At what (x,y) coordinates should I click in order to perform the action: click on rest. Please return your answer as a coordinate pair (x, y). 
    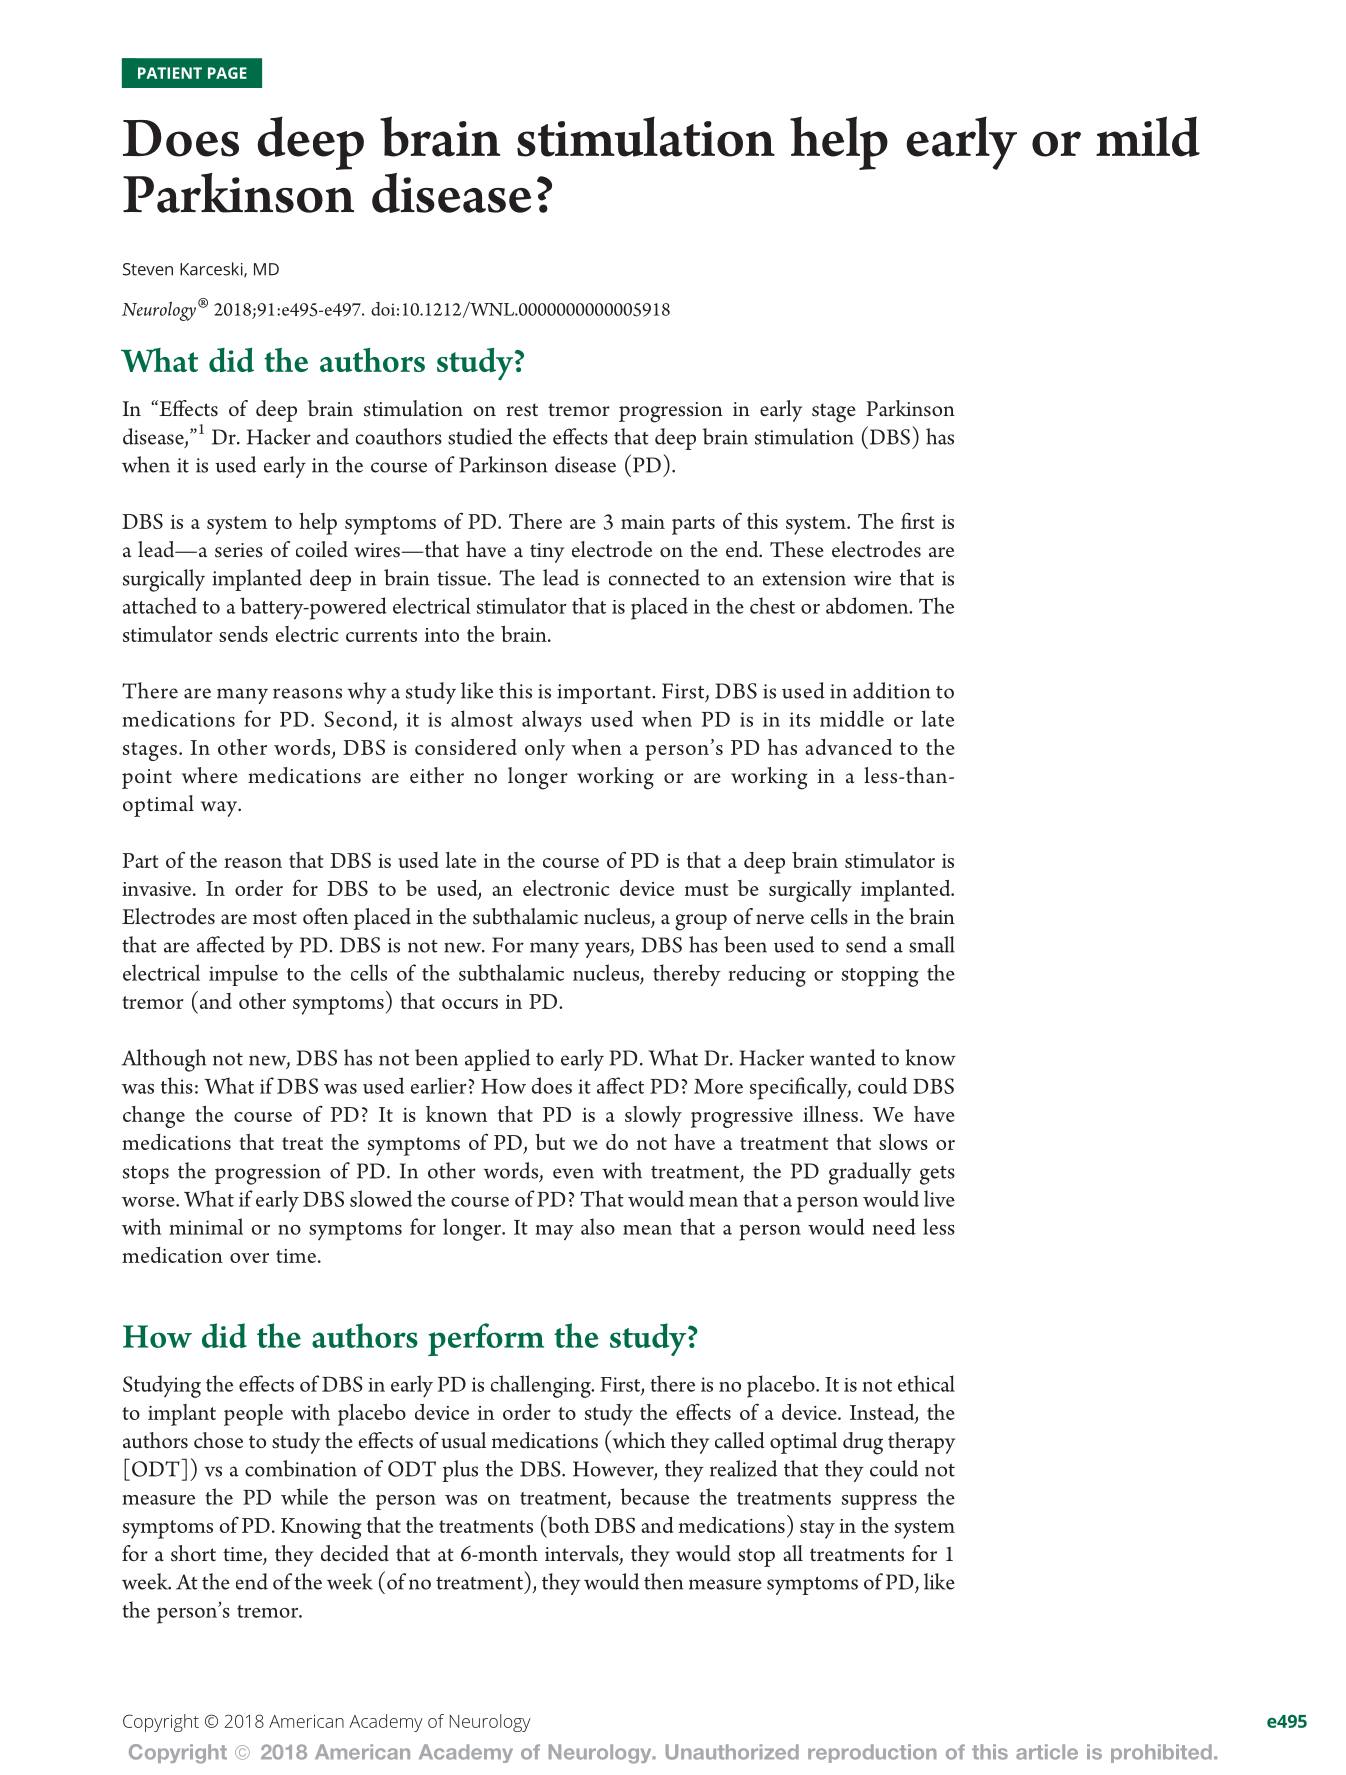
    Looking at the image, I should click on (522, 410).
